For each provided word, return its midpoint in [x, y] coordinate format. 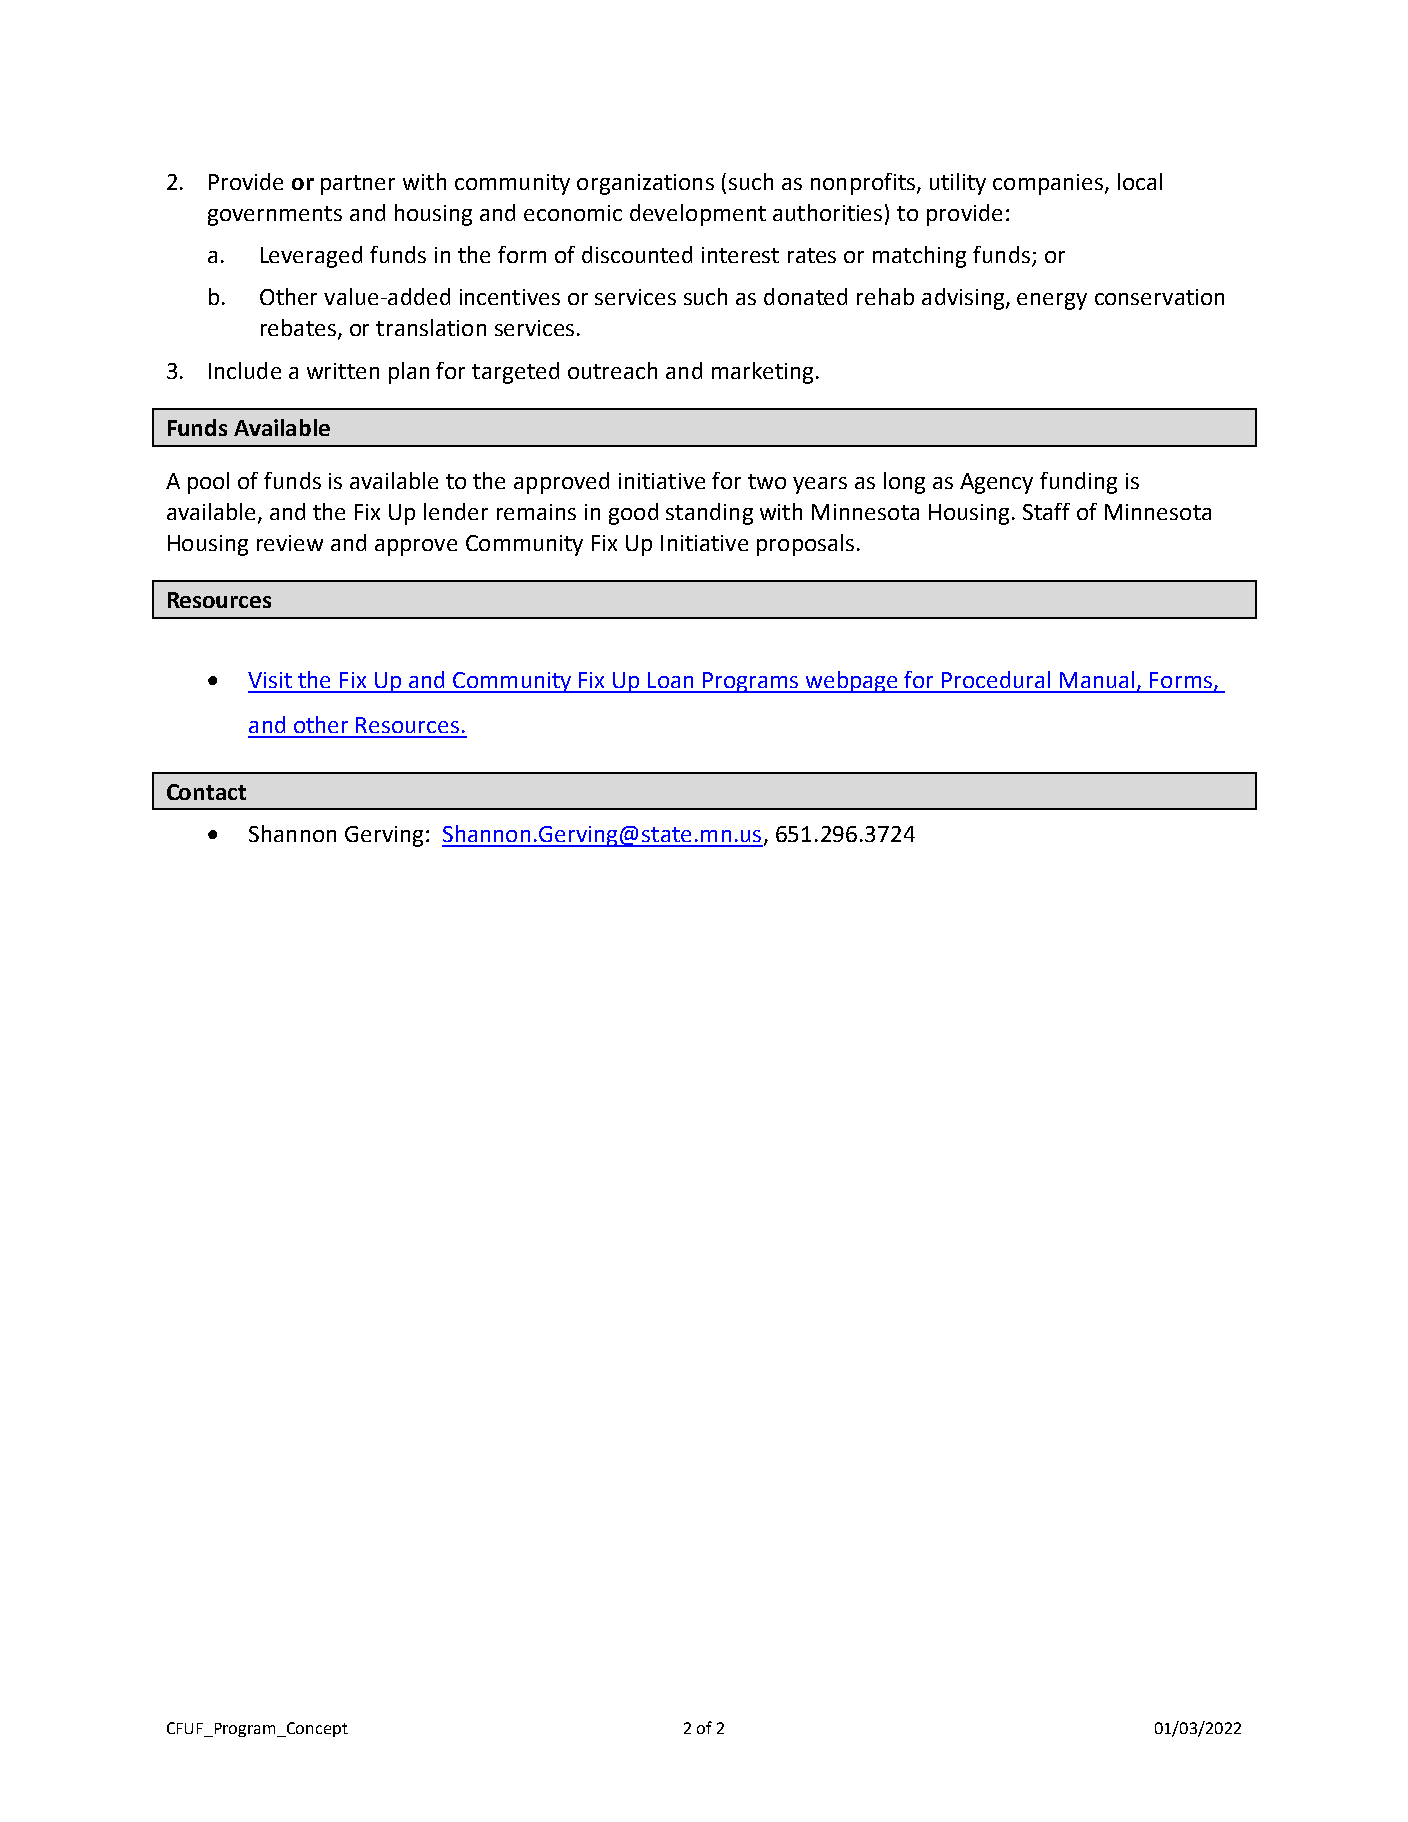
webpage [852, 682]
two [767, 481]
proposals [805, 545]
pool [208, 483]
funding [1078, 483]
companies [1048, 184]
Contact [206, 792]
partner [358, 185]
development [698, 215]
